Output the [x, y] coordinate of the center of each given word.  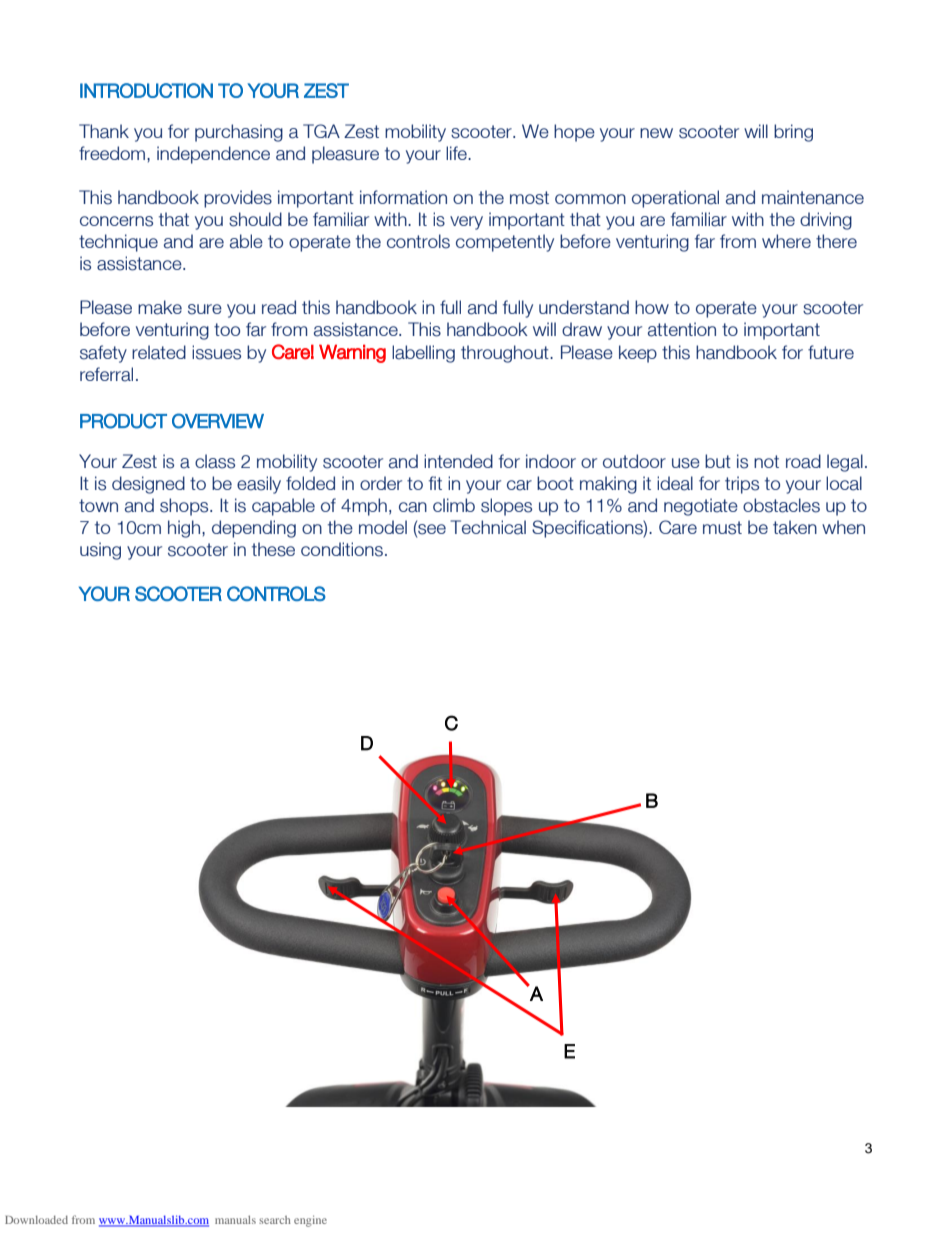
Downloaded [36, 1220]
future [831, 352]
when [843, 527]
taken [795, 527]
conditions [342, 549]
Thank [104, 131]
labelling [423, 354]
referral [106, 374]
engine [310, 1221]
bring [793, 133]
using [100, 551]
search [275, 1220]
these [273, 549]
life [457, 153]
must [722, 528]
